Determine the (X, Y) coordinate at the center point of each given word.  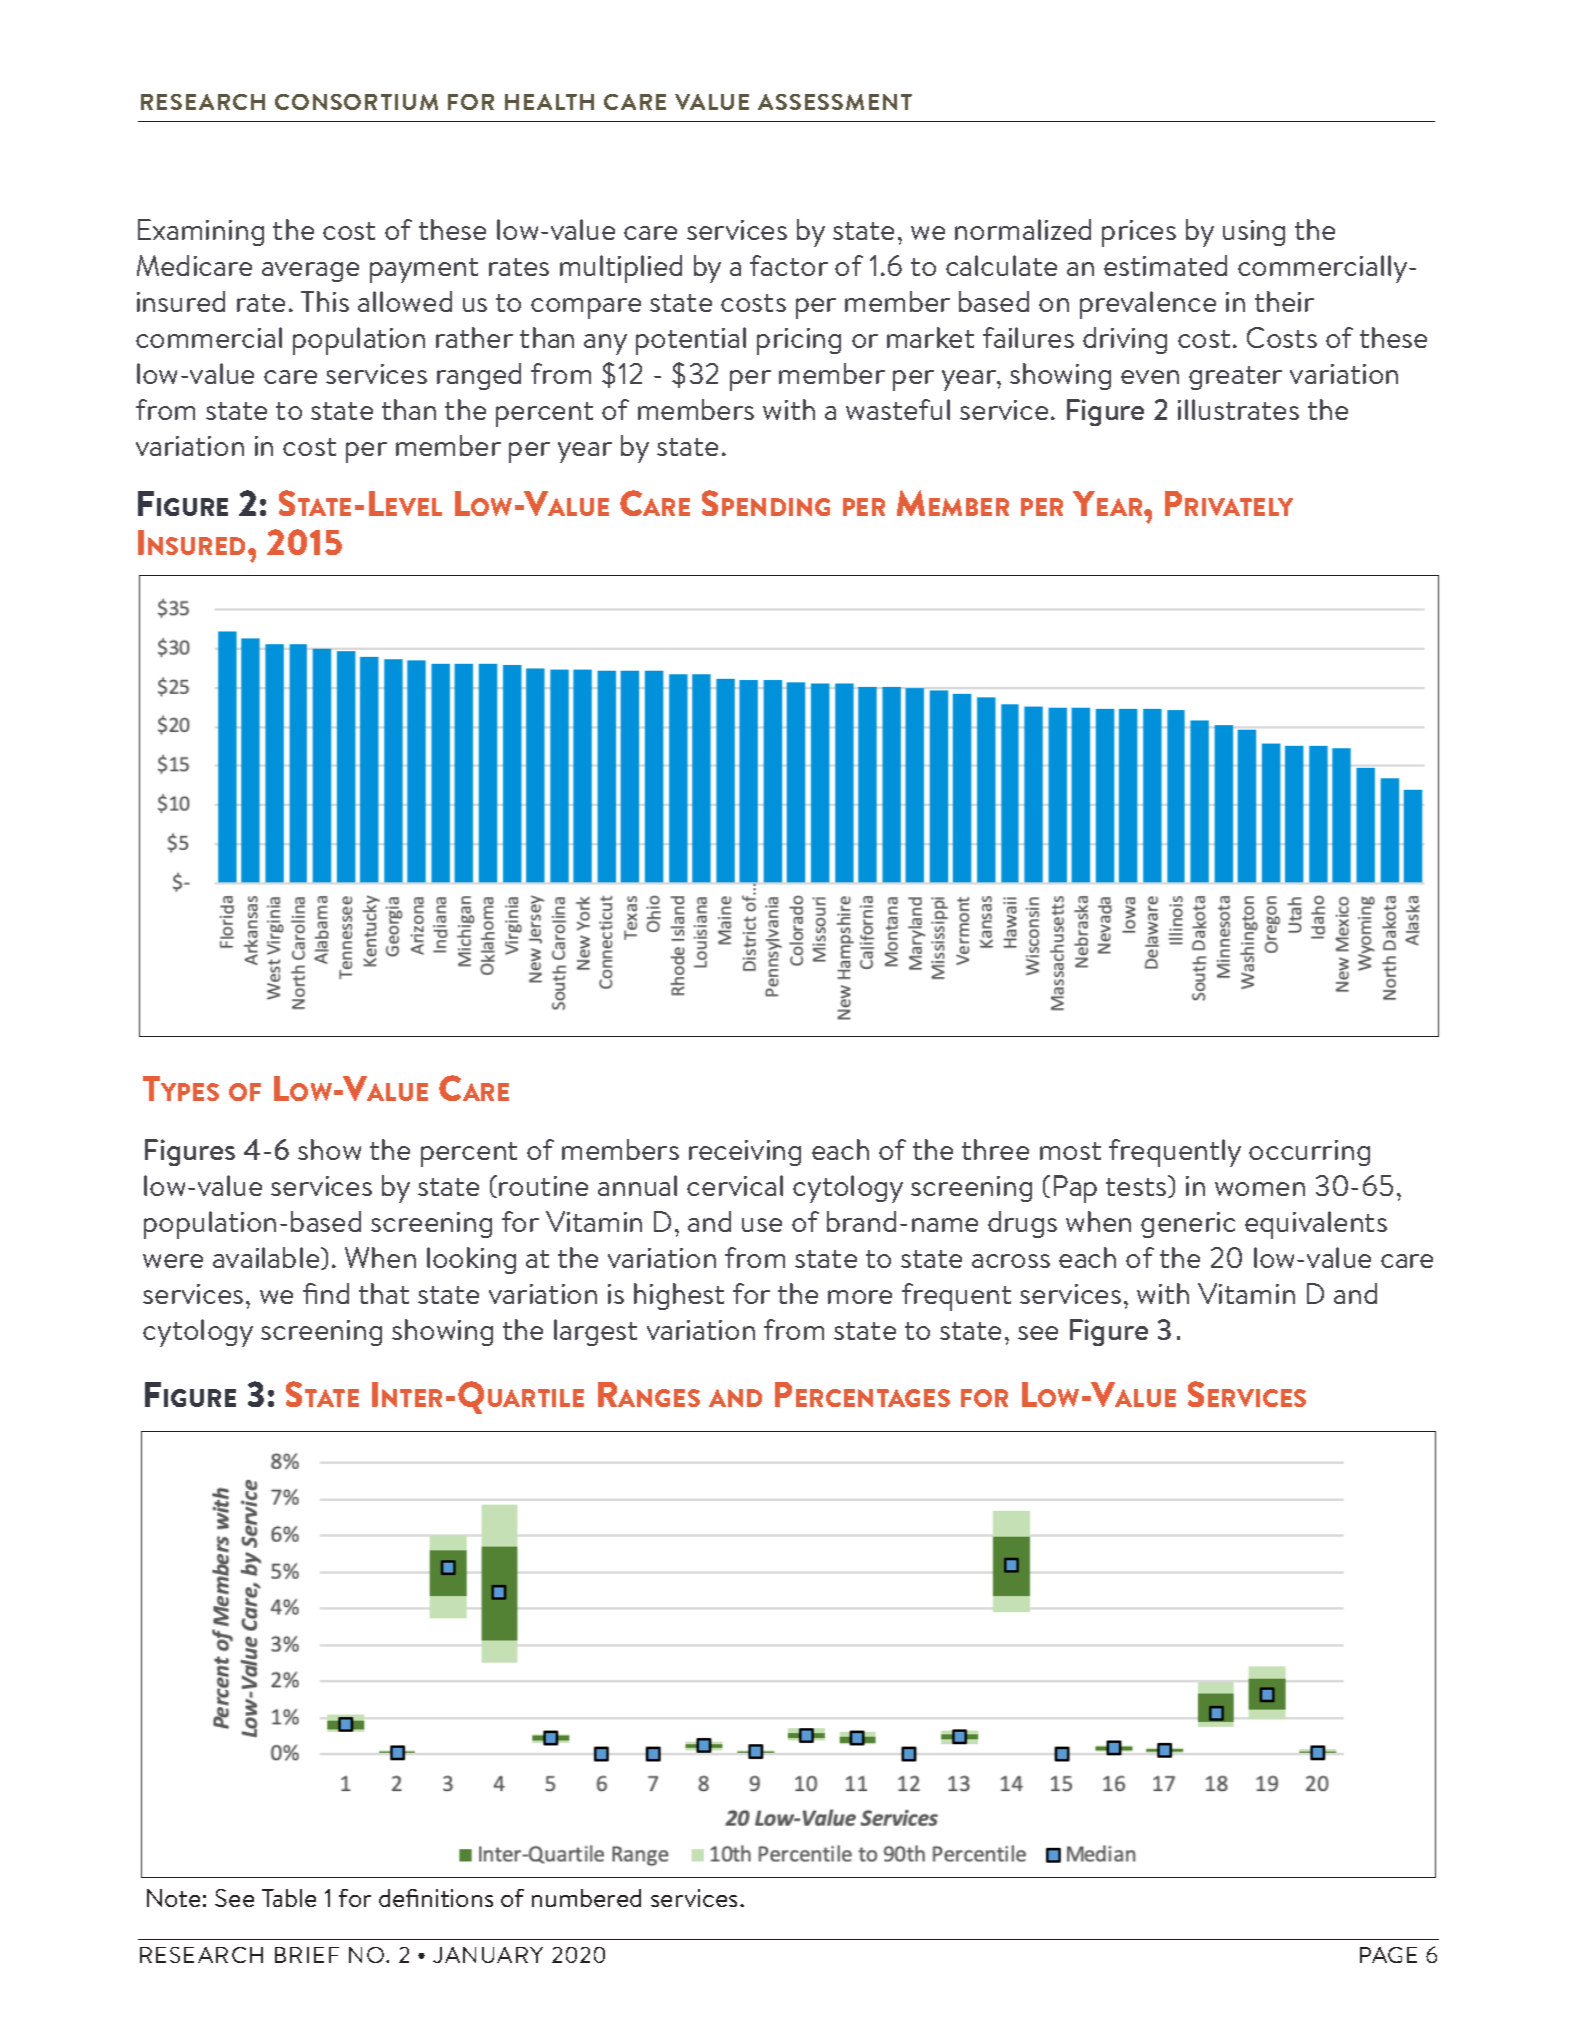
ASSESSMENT (835, 102)
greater (1235, 378)
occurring (1309, 1153)
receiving (745, 1153)
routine (543, 1186)
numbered (586, 1898)
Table (289, 1898)
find (326, 1293)
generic (1188, 1225)
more (860, 1297)
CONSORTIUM (356, 102)
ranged (479, 376)
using (1254, 233)
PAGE (1388, 1955)
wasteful (898, 409)
